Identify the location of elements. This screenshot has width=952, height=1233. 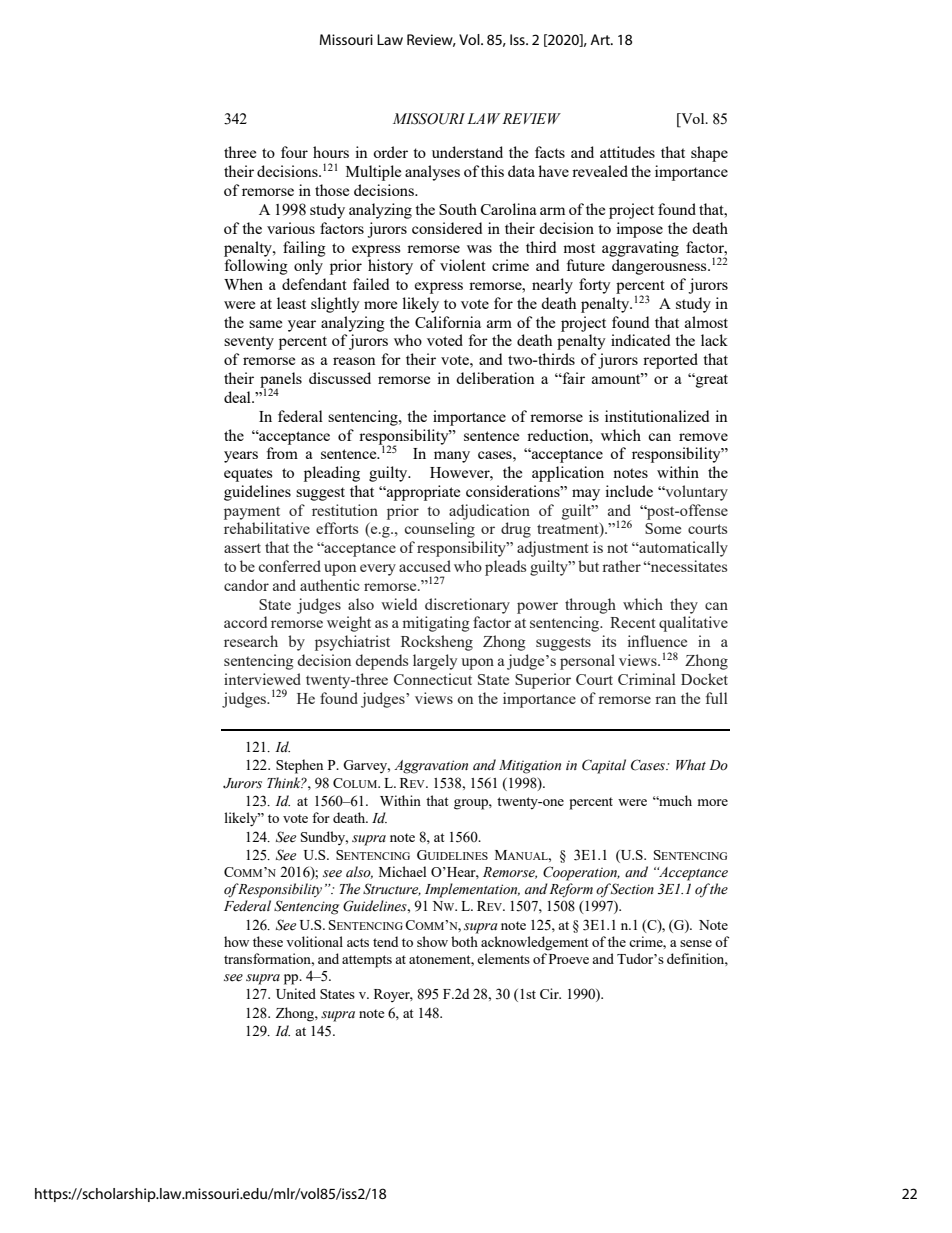
(503, 958).
